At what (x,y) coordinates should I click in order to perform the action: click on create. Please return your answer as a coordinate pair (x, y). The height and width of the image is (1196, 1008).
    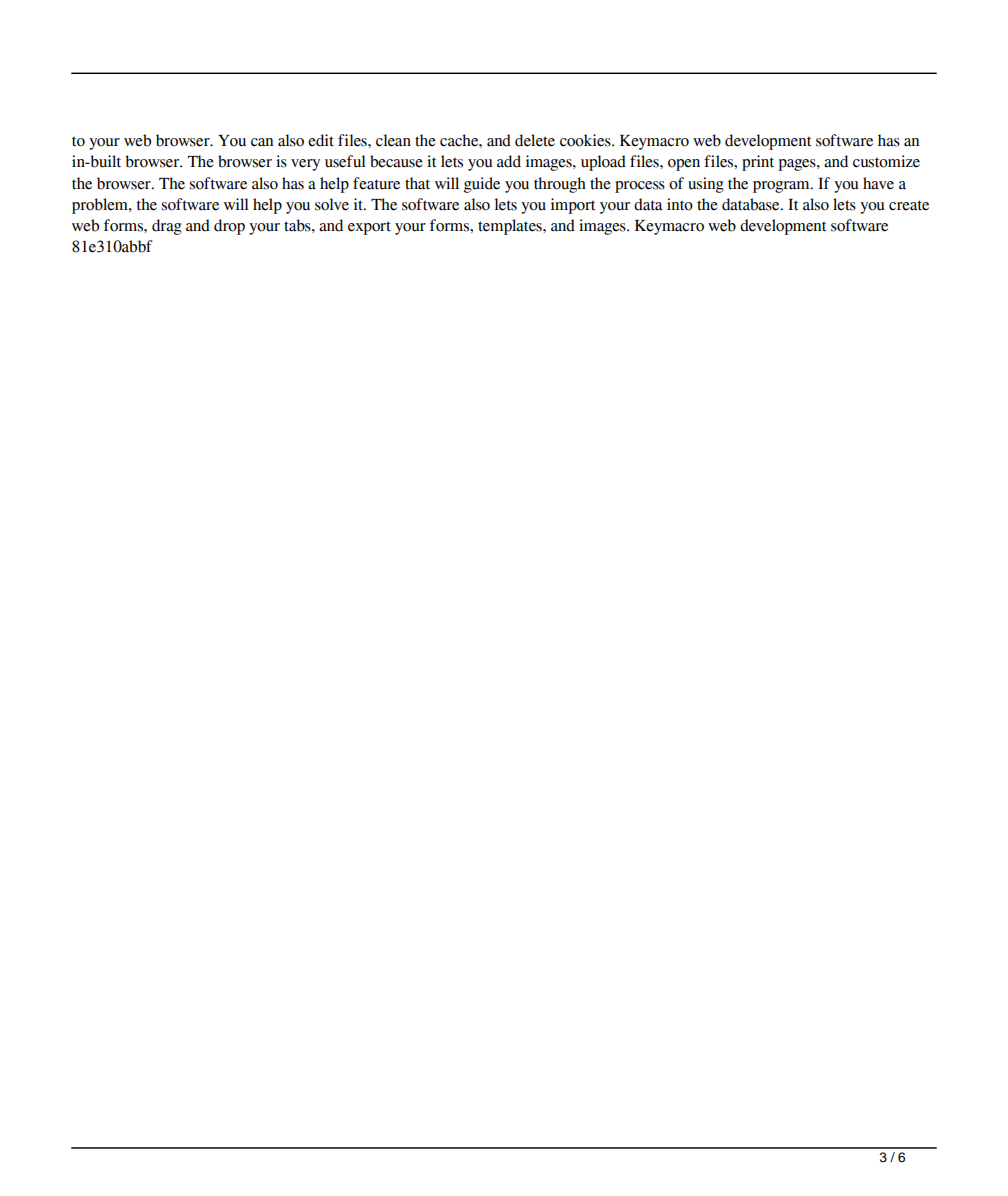
    Looking at the image, I should click on (909, 205).
